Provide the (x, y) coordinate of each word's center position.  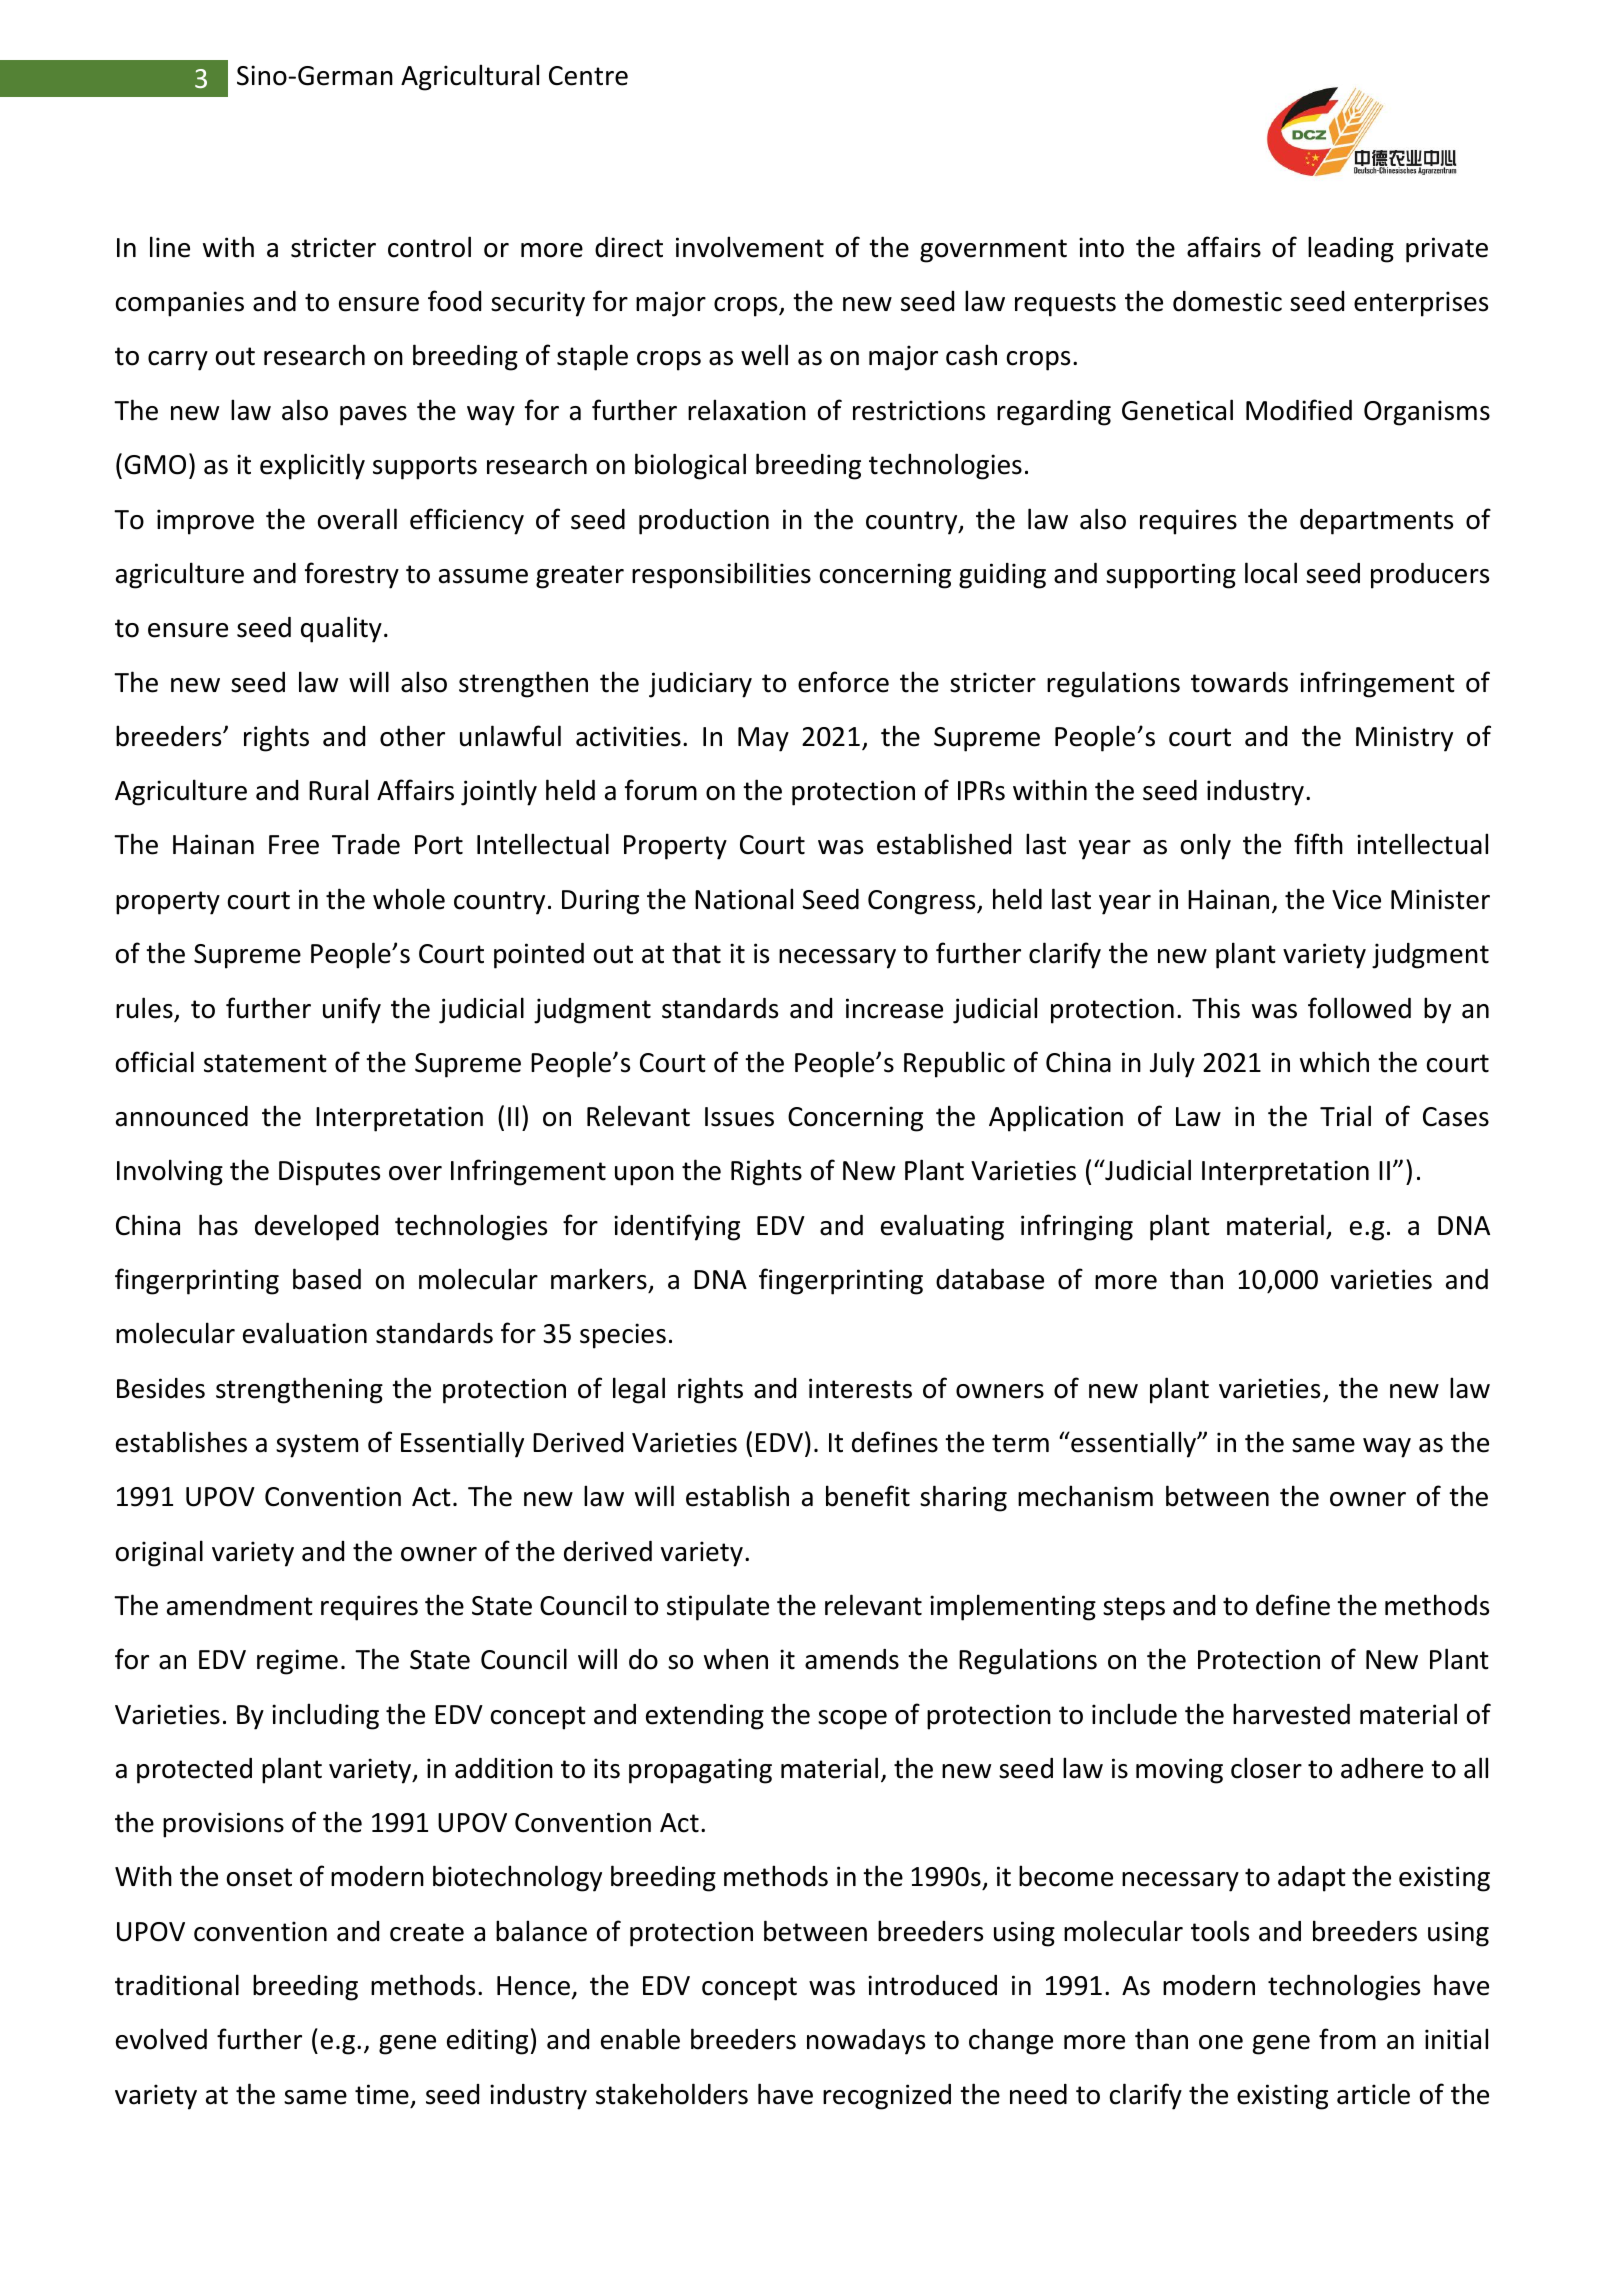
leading (1351, 249)
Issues (739, 1117)
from (1347, 2039)
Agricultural (470, 77)
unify (352, 1010)
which (1334, 1062)
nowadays (866, 2042)
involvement (750, 247)
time (382, 2094)
